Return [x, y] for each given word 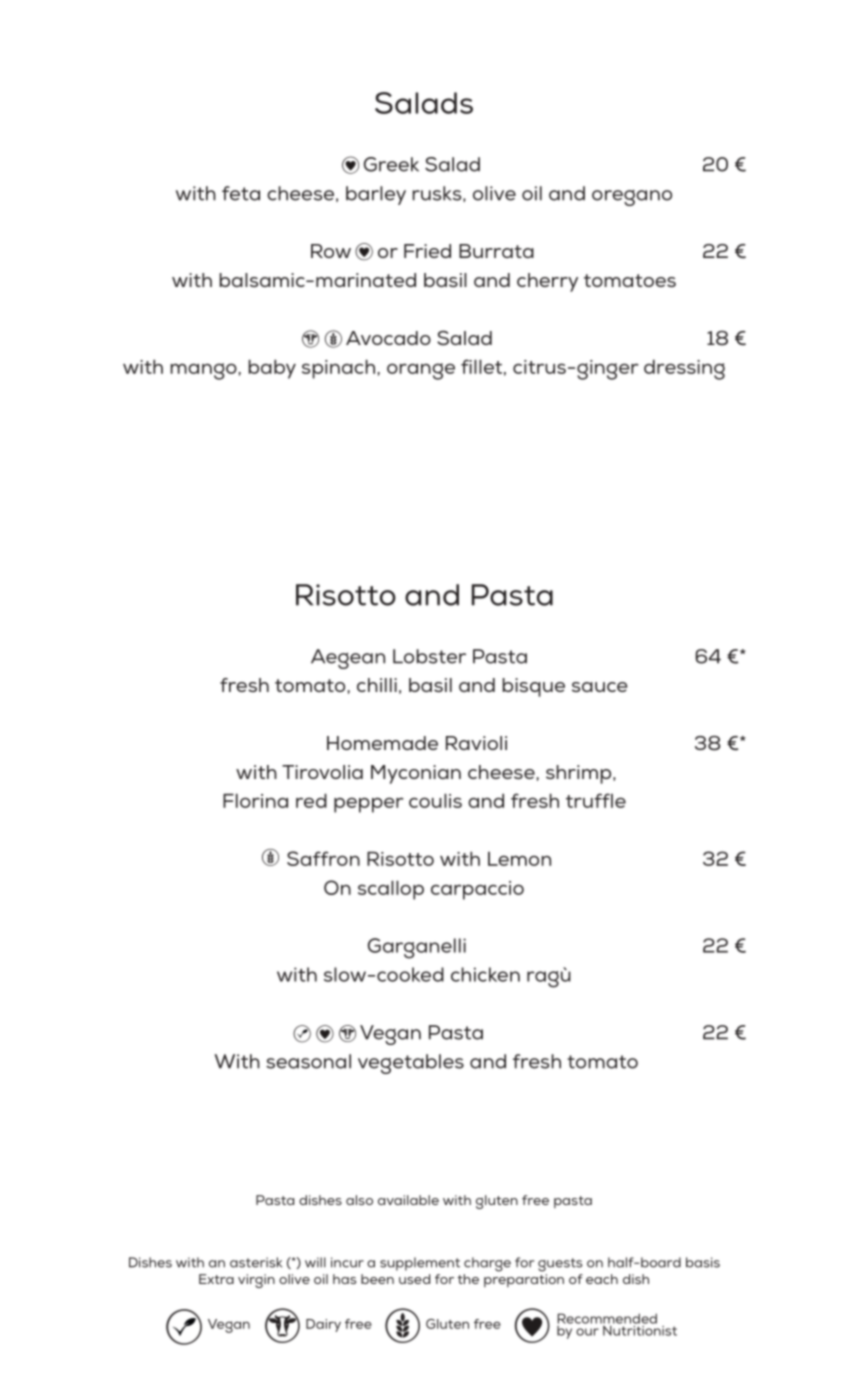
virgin [256, 1281]
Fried [427, 251]
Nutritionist [639, 1329]
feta [241, 193]
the [468, 1279]
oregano [632, 198]
